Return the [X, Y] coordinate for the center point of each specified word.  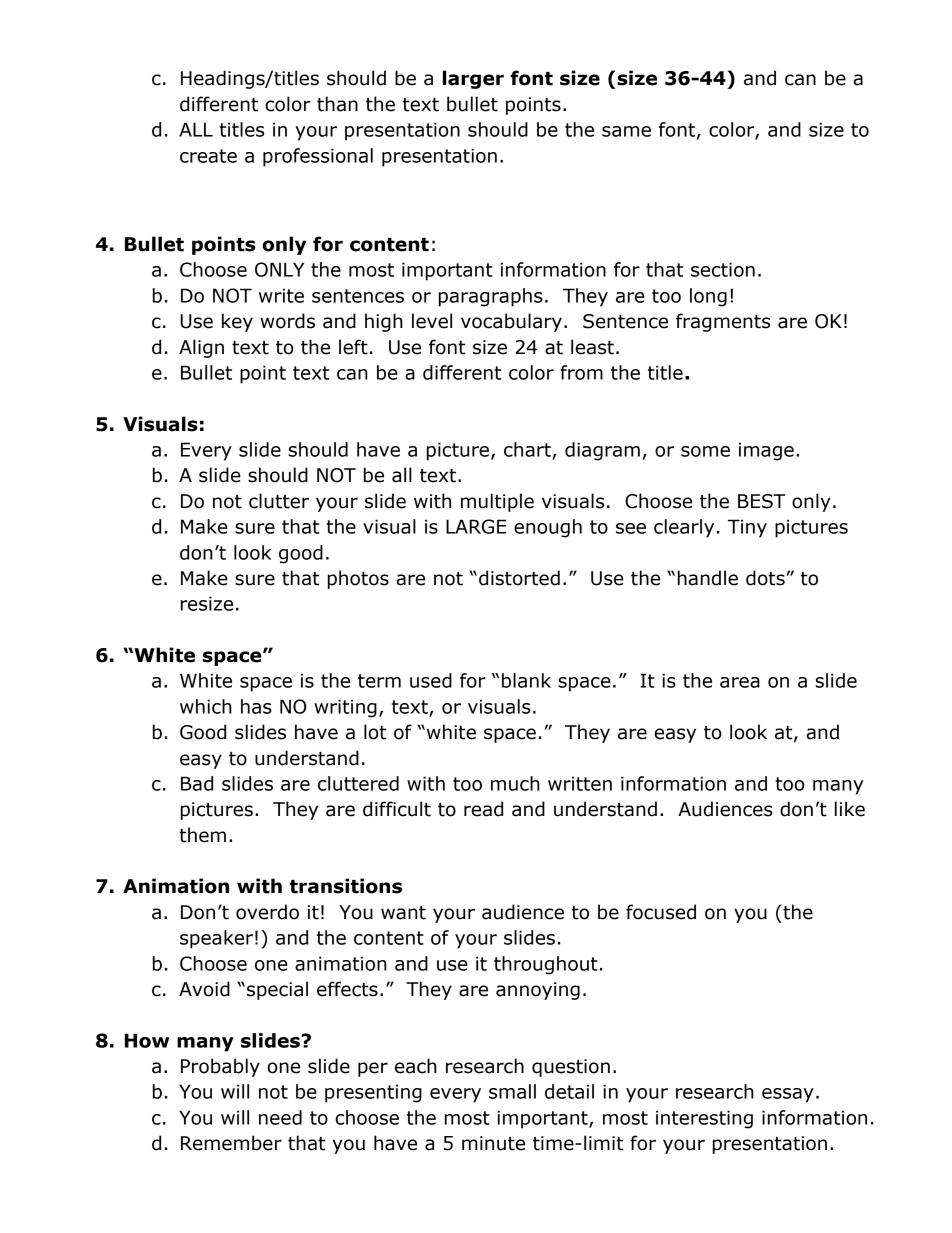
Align [201, 348]
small [512, 1091]
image [766, 451]
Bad [197, 783]
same [626, 131]
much [515, 783]
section [723, 269]
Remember [231, 1143]
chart [528, 450]
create [208, 156]
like [850, 809]
